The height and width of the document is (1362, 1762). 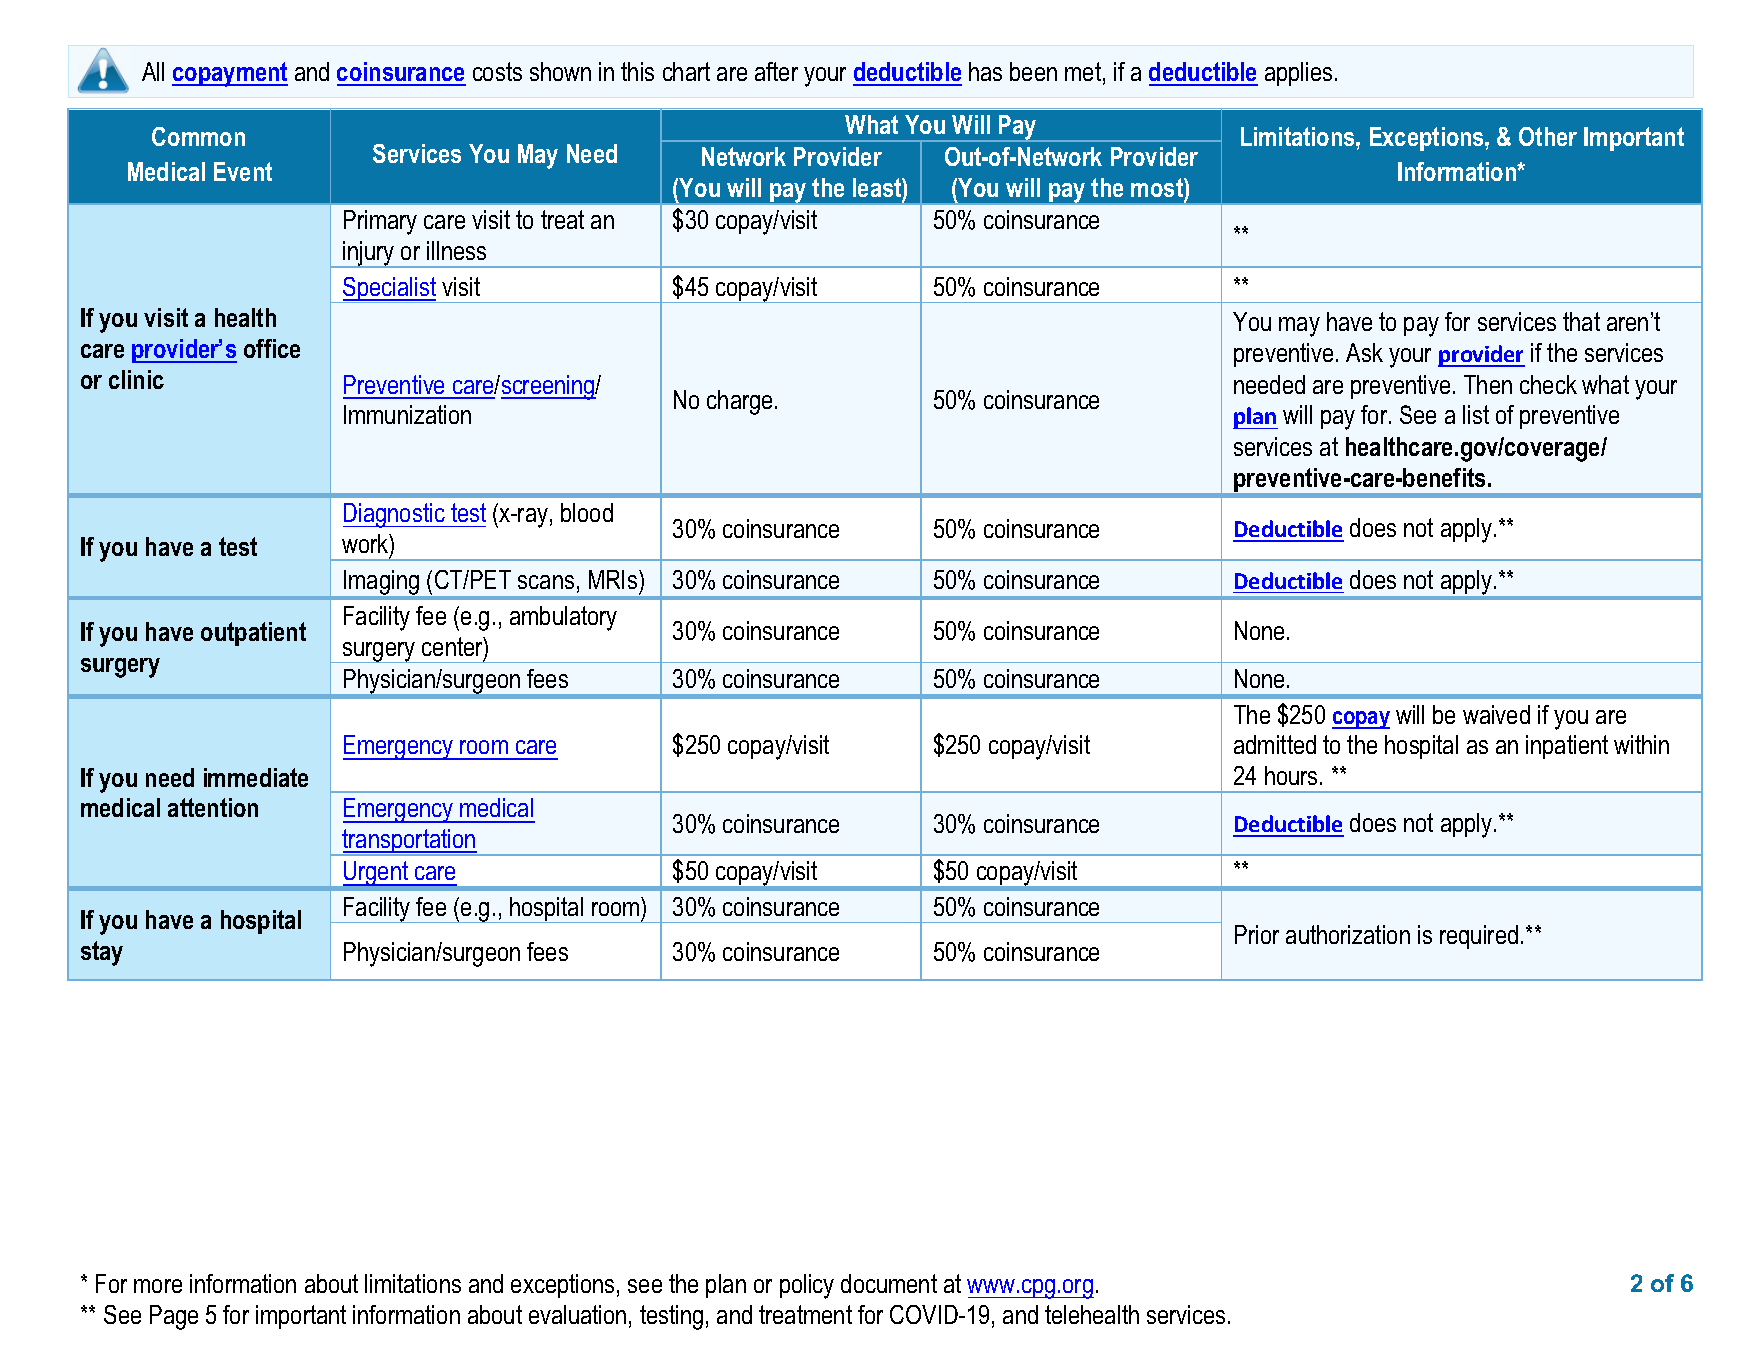 I want to click on ambulatory, so click(x=563, y=618).
